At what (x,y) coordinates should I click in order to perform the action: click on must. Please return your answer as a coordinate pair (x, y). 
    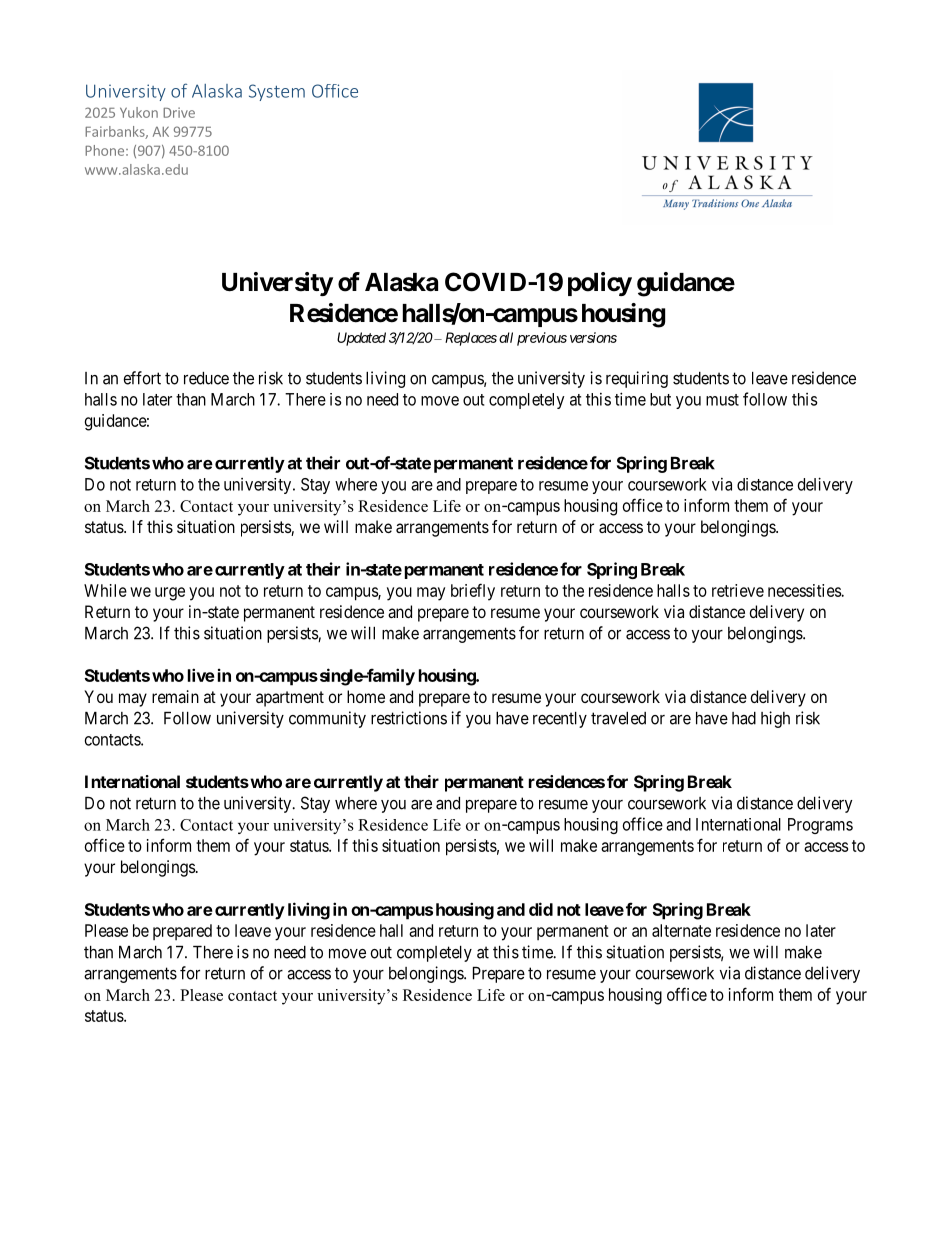
    Looking at the image, I should click on (722, 400).
